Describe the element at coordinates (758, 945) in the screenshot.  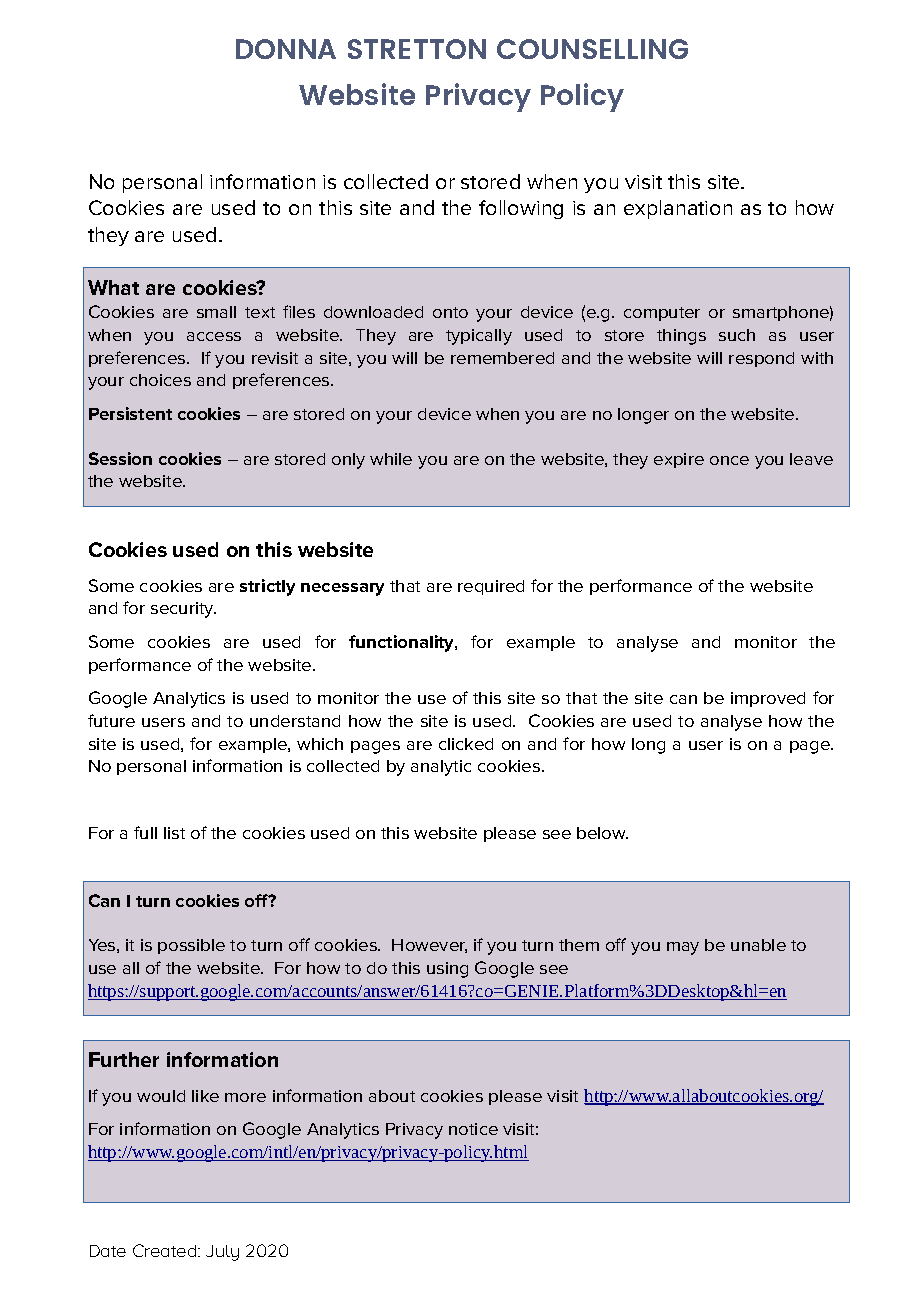
I see `unable` at that location.
